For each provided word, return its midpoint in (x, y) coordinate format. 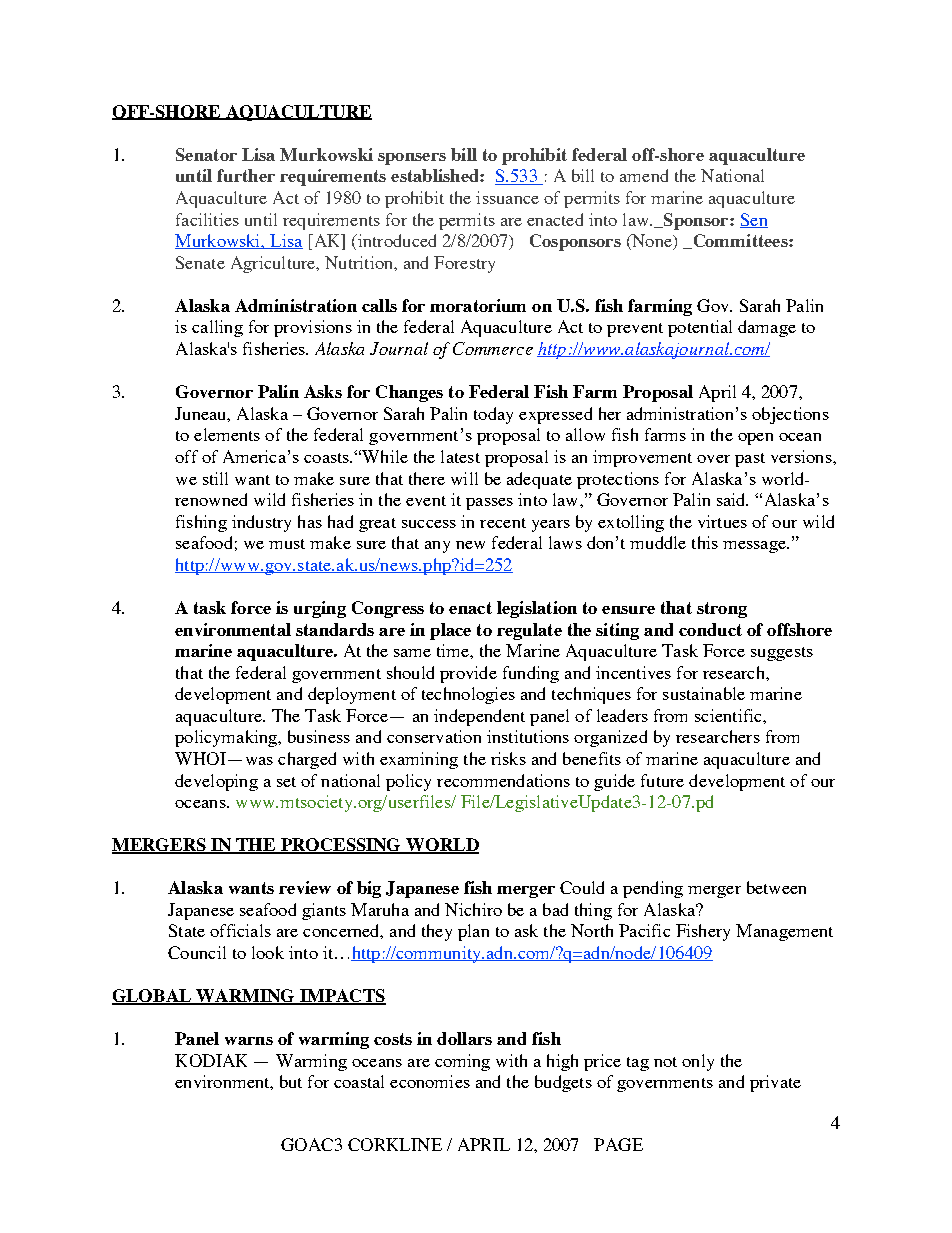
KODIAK (211, 1060)
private (775, 1083)
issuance (507, 197)
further (246, 175)
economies (430, 1081)
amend (644, 175)
